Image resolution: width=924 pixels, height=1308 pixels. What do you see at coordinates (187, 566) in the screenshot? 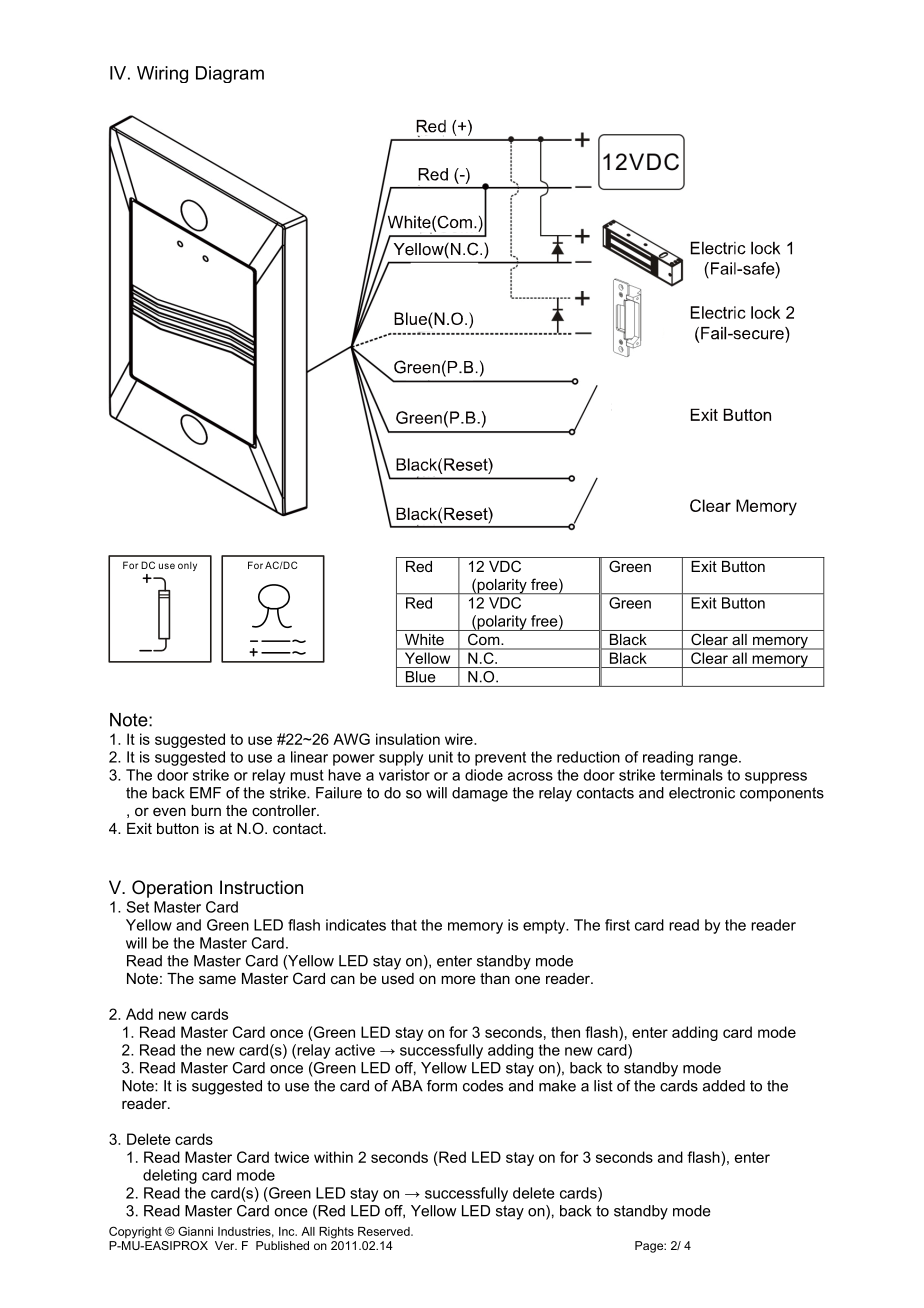
I see `only` at bounding box center [187, 566].
